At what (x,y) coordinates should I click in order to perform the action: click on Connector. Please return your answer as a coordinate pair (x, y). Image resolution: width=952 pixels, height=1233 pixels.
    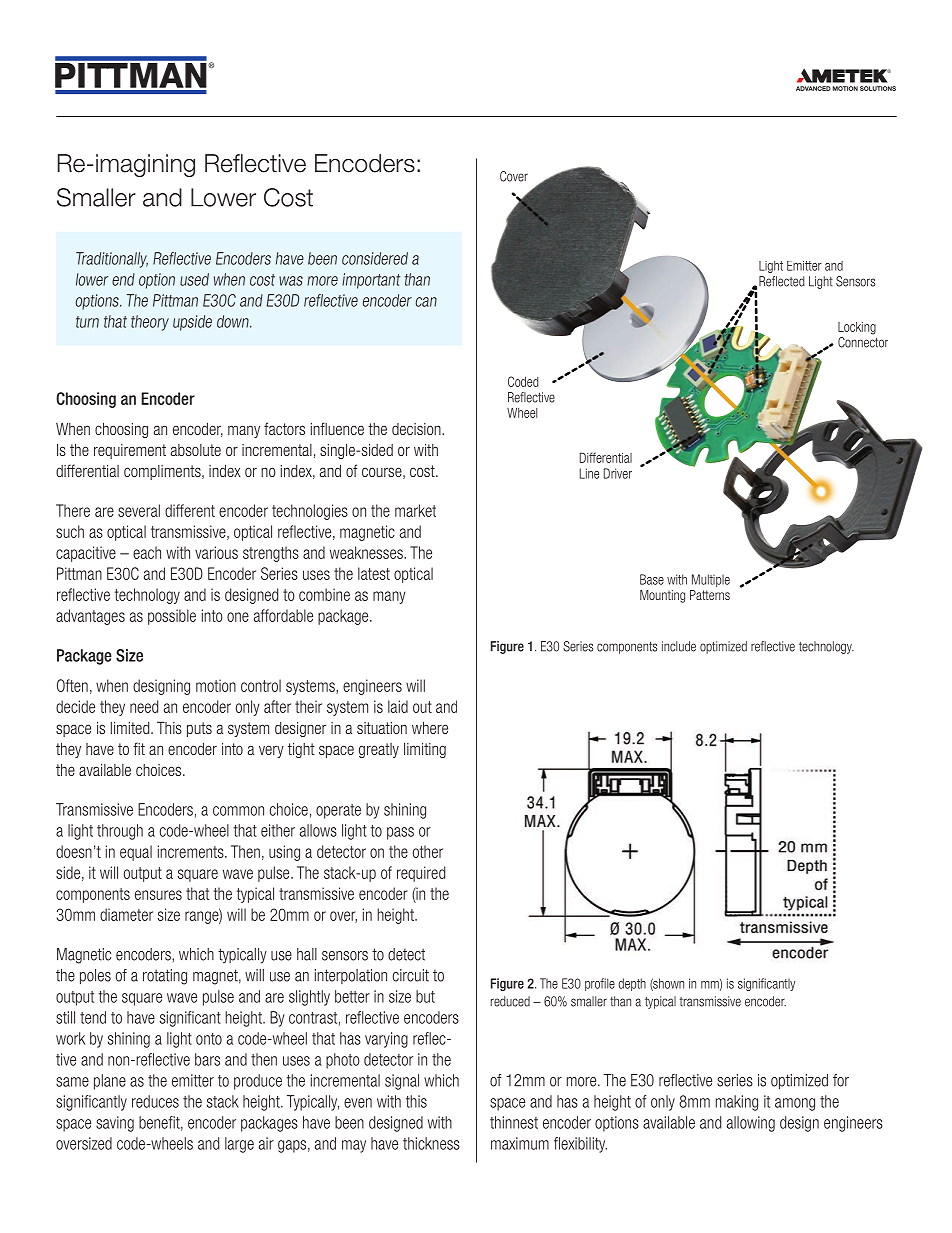
    Looking at the image, I should click on (863, 342).
